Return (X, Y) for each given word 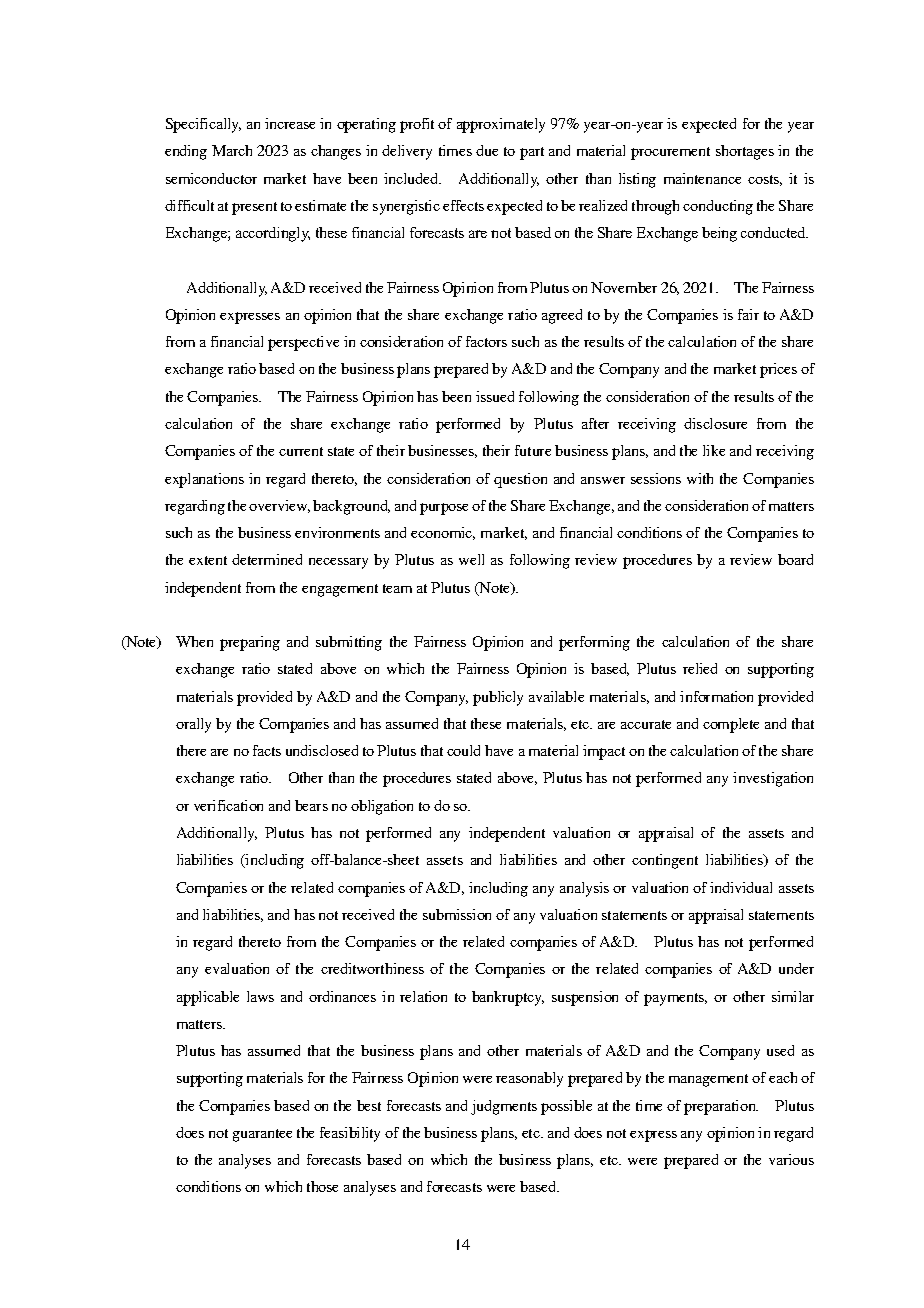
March (232, 150)
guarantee (262, 1135)
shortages (745, 152)
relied (700, 668)
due (487, 150)
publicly (498, 698)
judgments (504, 1107)
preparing (250, 643)
